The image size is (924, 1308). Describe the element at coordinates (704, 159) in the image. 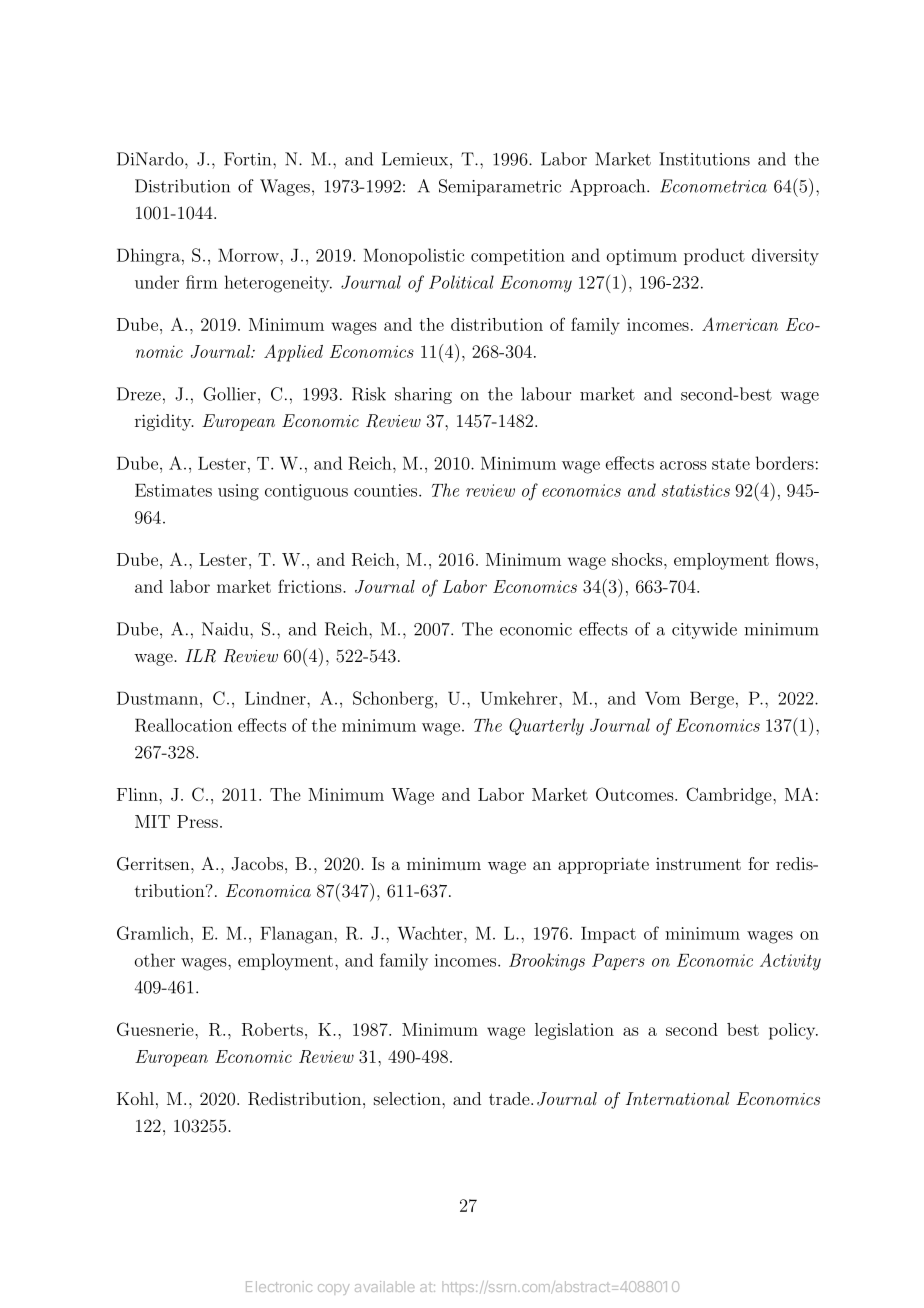

I see `Institutions` at that location.
